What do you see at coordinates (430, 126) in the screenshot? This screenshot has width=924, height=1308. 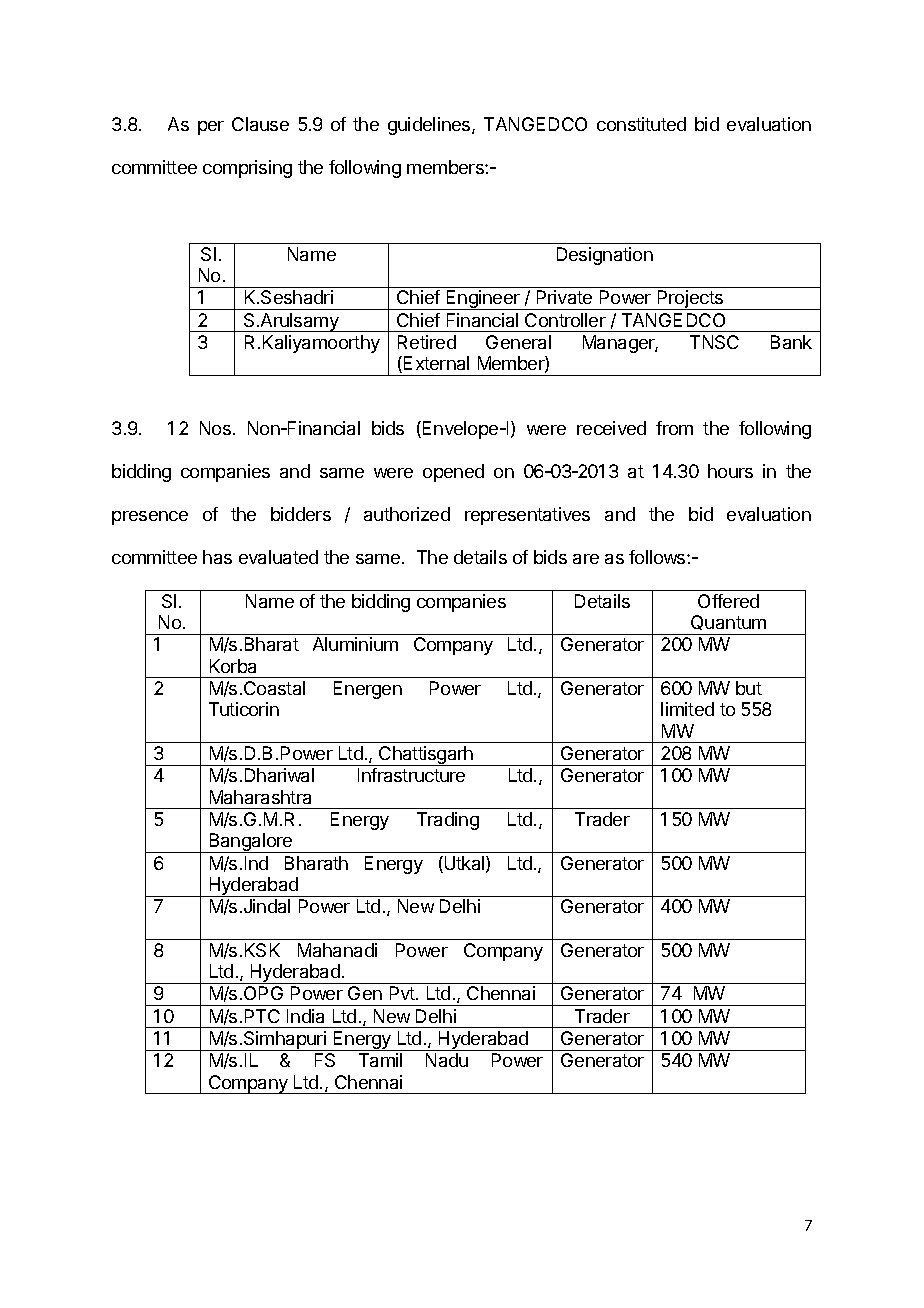 I see `guidelines` at bounding box center [430, 126].
